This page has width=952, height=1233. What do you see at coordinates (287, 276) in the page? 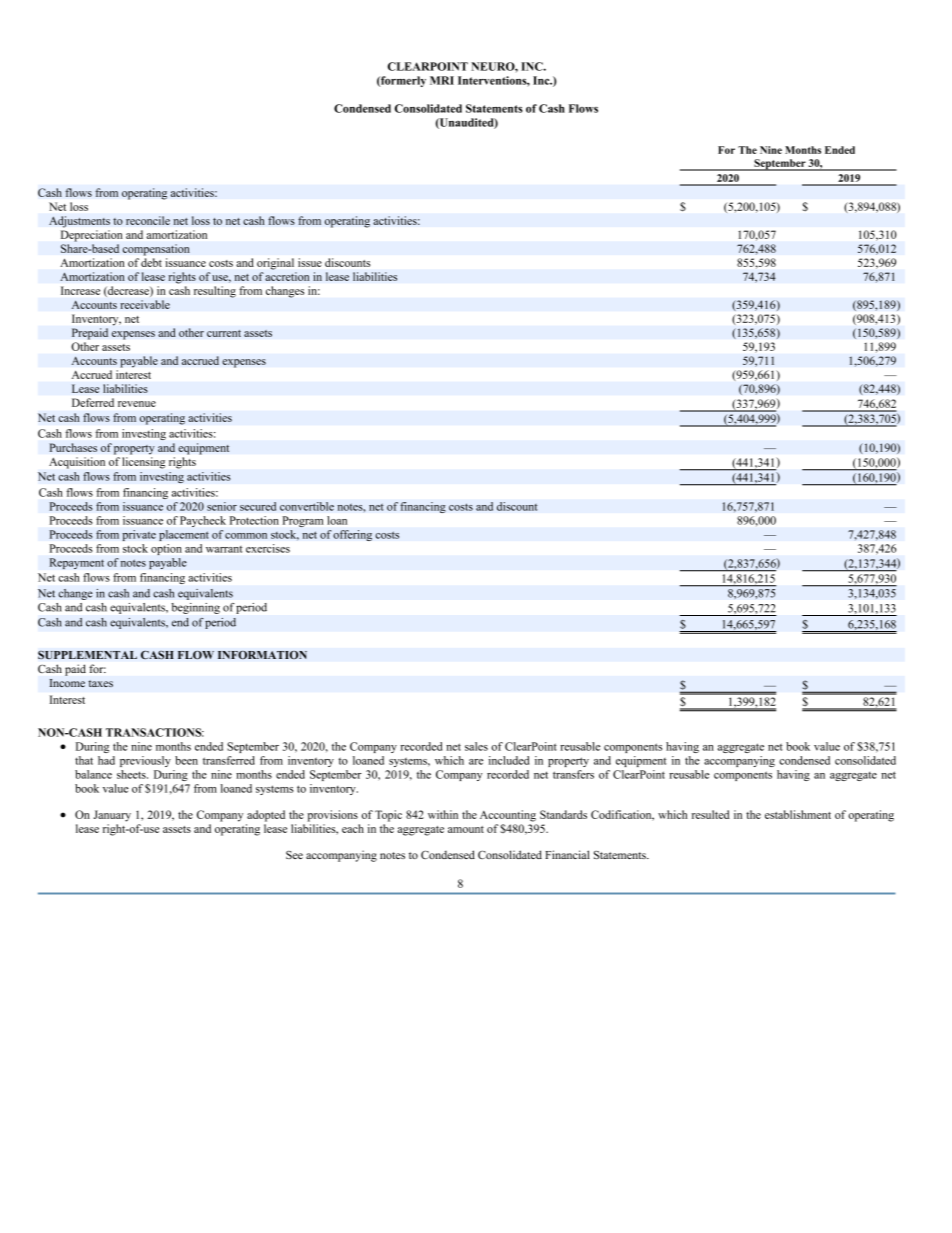
I see `accretion` at bounding box center [287, 276].
